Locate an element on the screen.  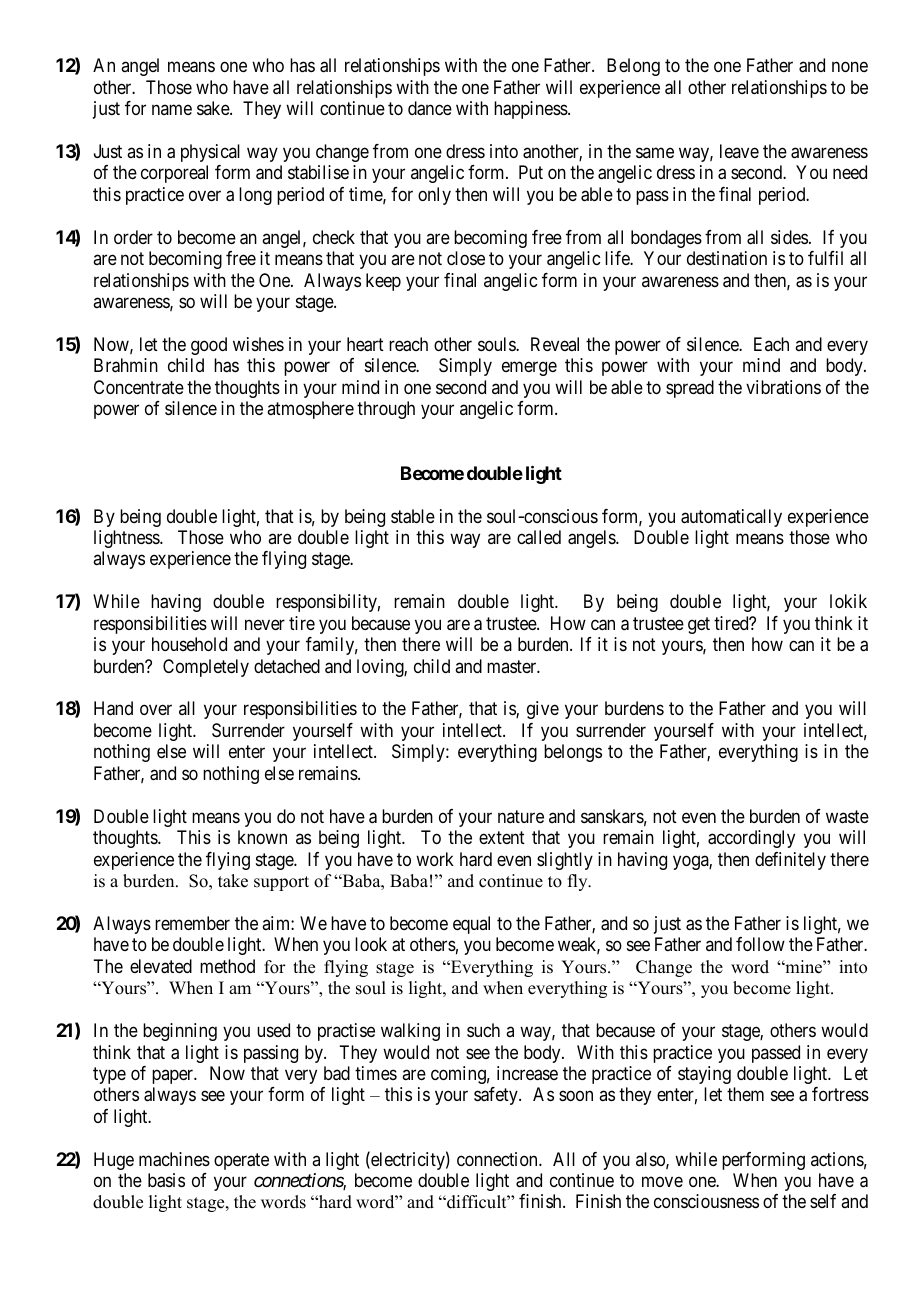
vibrations is located at coordinates (783, 387).
